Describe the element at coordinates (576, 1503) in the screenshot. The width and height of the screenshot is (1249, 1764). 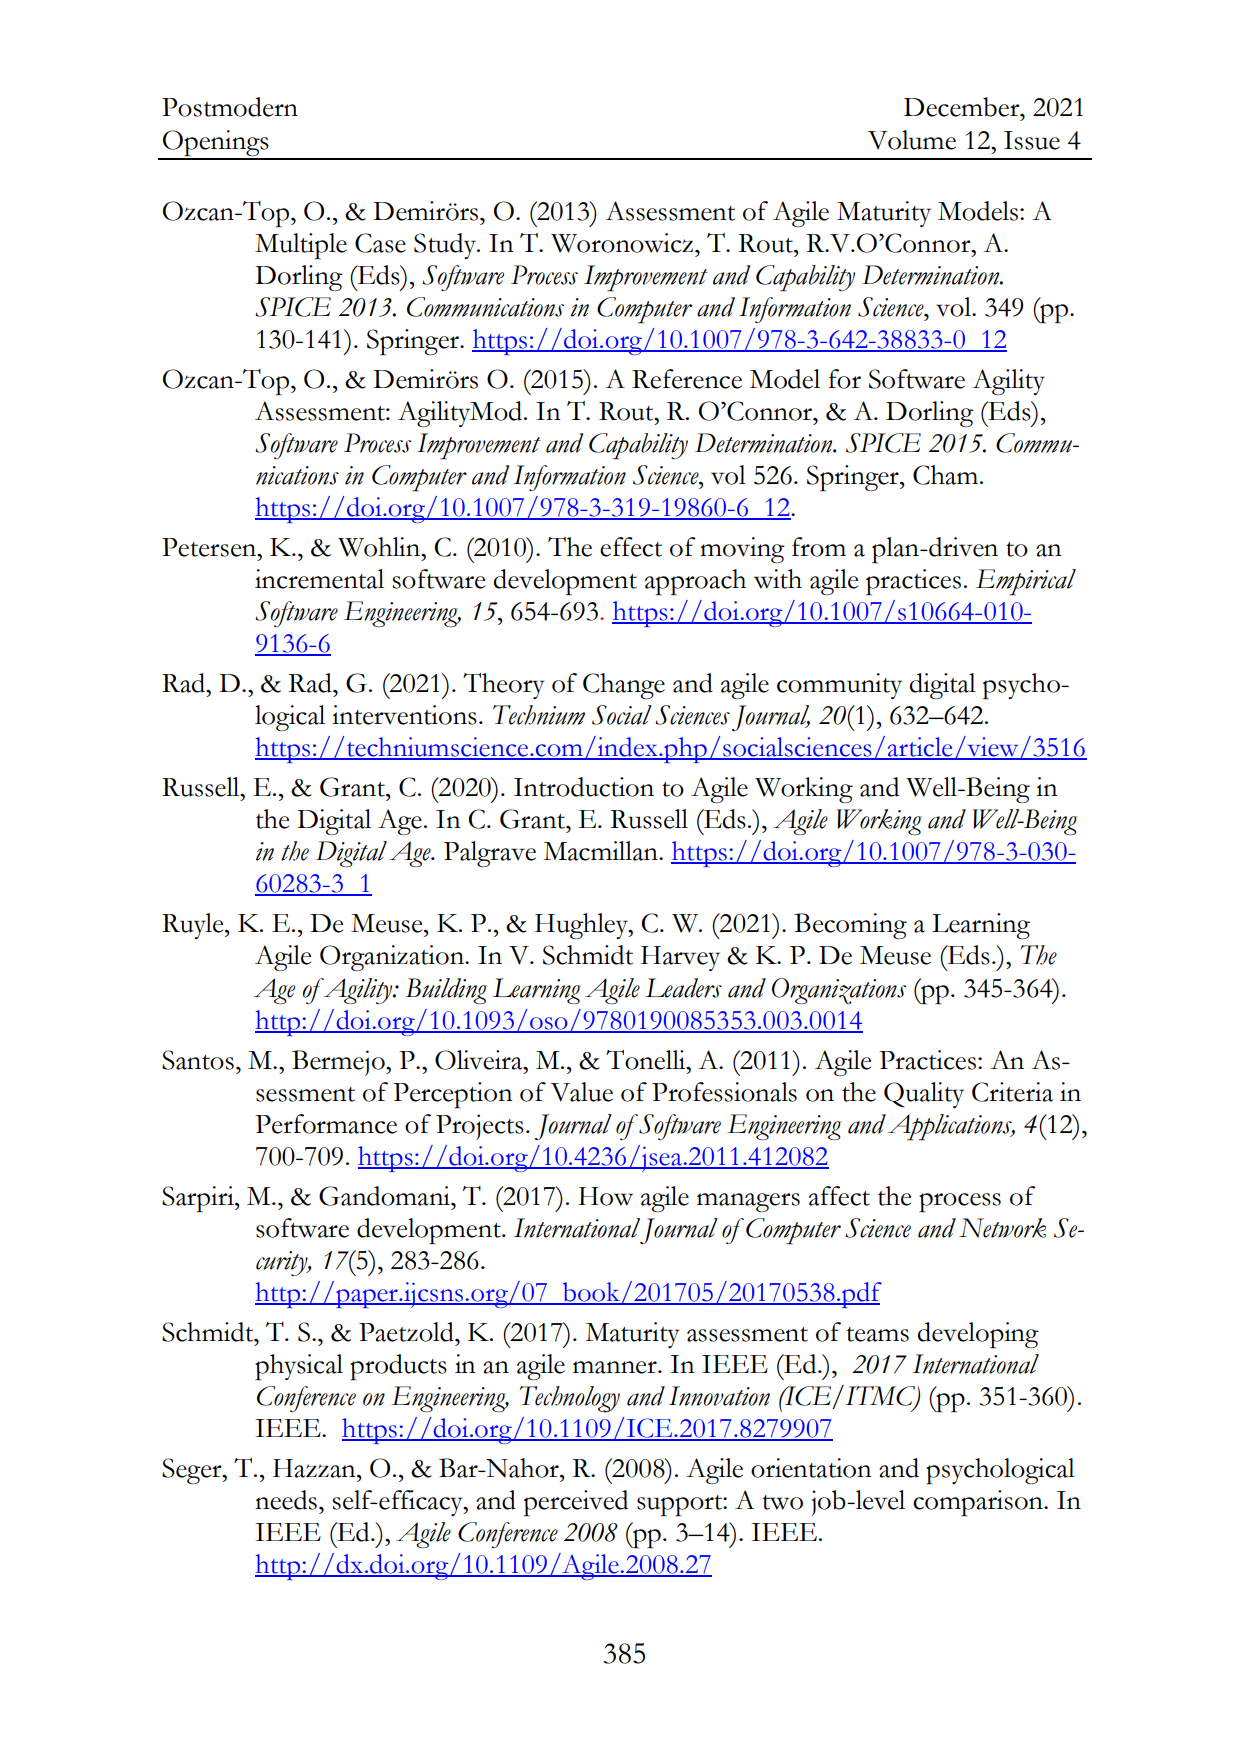
I see `perceived` at that location.
